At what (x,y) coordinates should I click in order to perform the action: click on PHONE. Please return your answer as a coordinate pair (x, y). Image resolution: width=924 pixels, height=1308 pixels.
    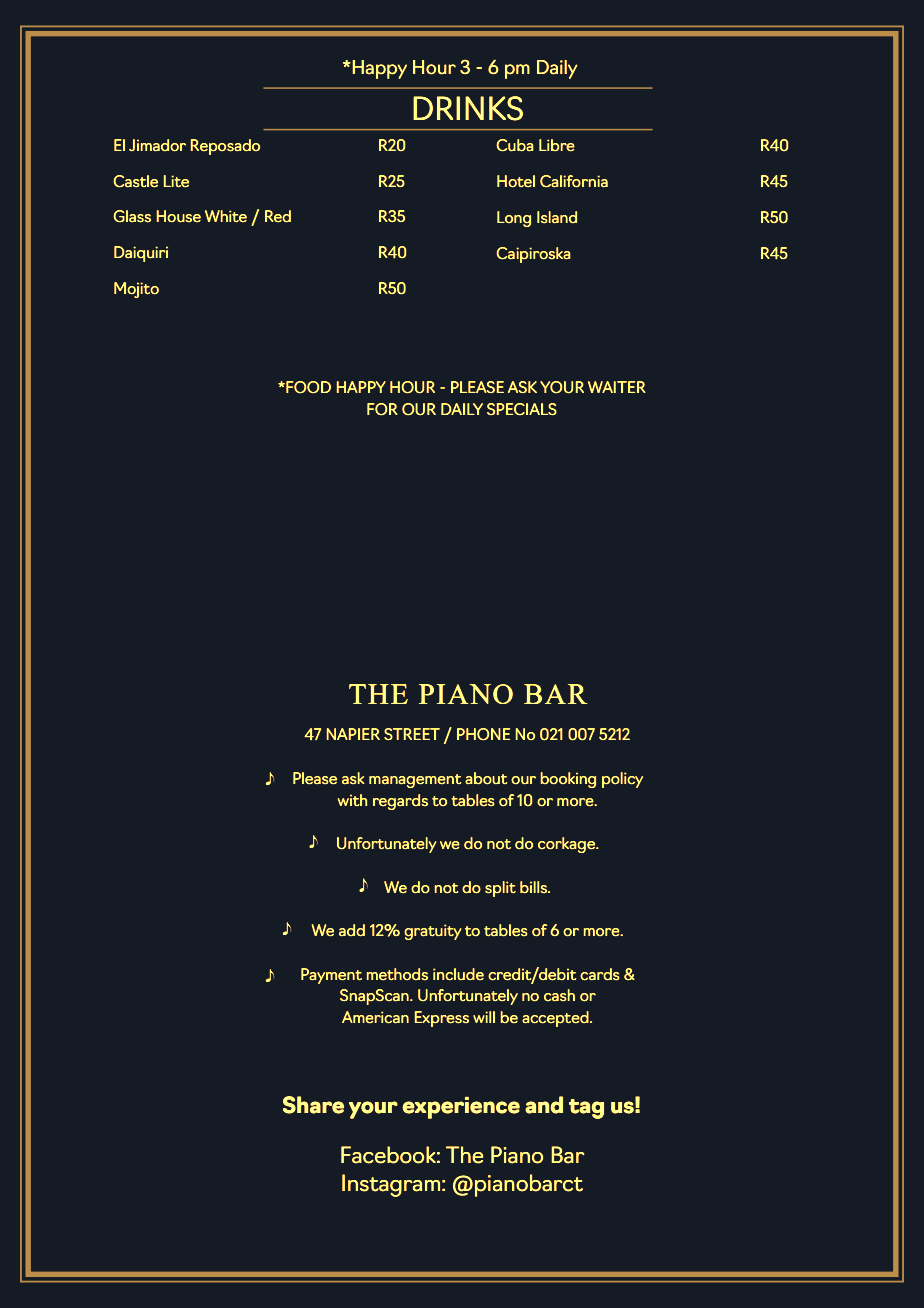
    Looking at the image, I should click on (483, 734).
